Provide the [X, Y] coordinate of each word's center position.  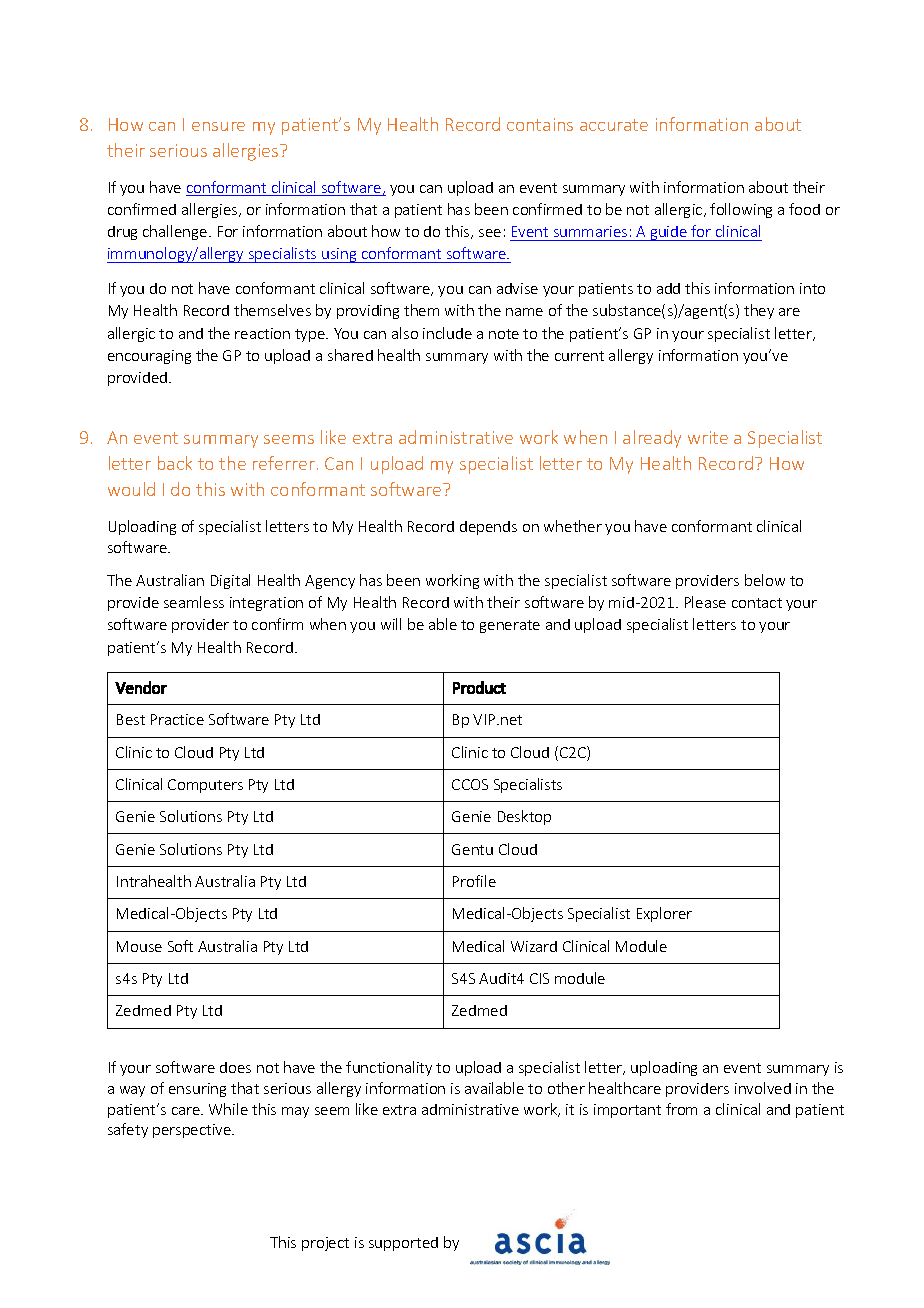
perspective [193, 1131]
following [741, 210]
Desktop [524, 817]
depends [488, 528]
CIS [539, 978]
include [447, 333]
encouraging [149, 357]
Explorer [664, 914]
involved [763, 1088]
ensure [218, 126]
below [765, 580]
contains [540, 124]
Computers [205, 786]
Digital [230, 581]
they [759, 311]
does [235, 1067]
